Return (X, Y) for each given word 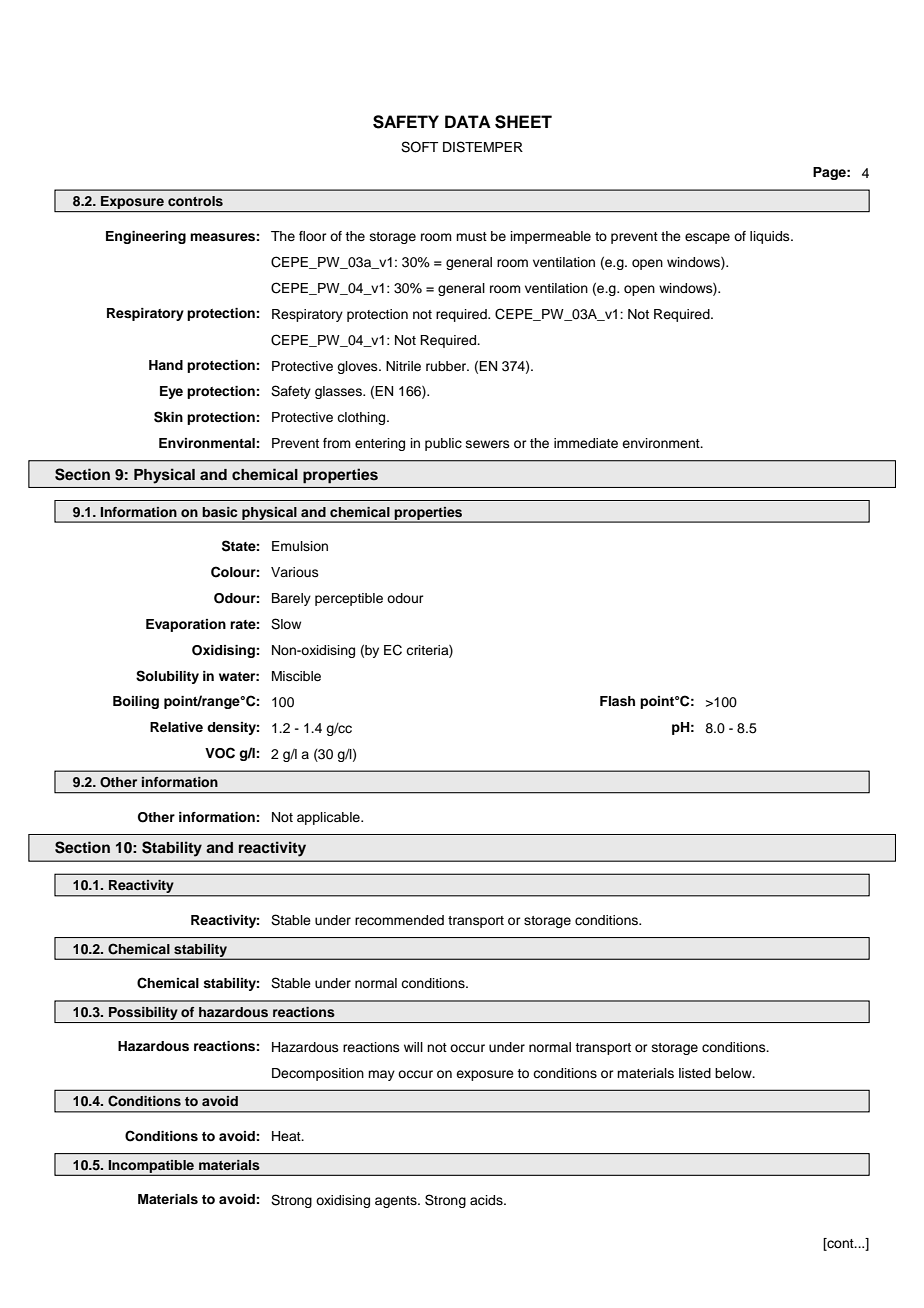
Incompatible (151, 1167)
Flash (617, 701)
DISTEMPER (483, 147)
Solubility (167, 677)
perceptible (349, 599)
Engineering (146, 237)
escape (707, 238)
